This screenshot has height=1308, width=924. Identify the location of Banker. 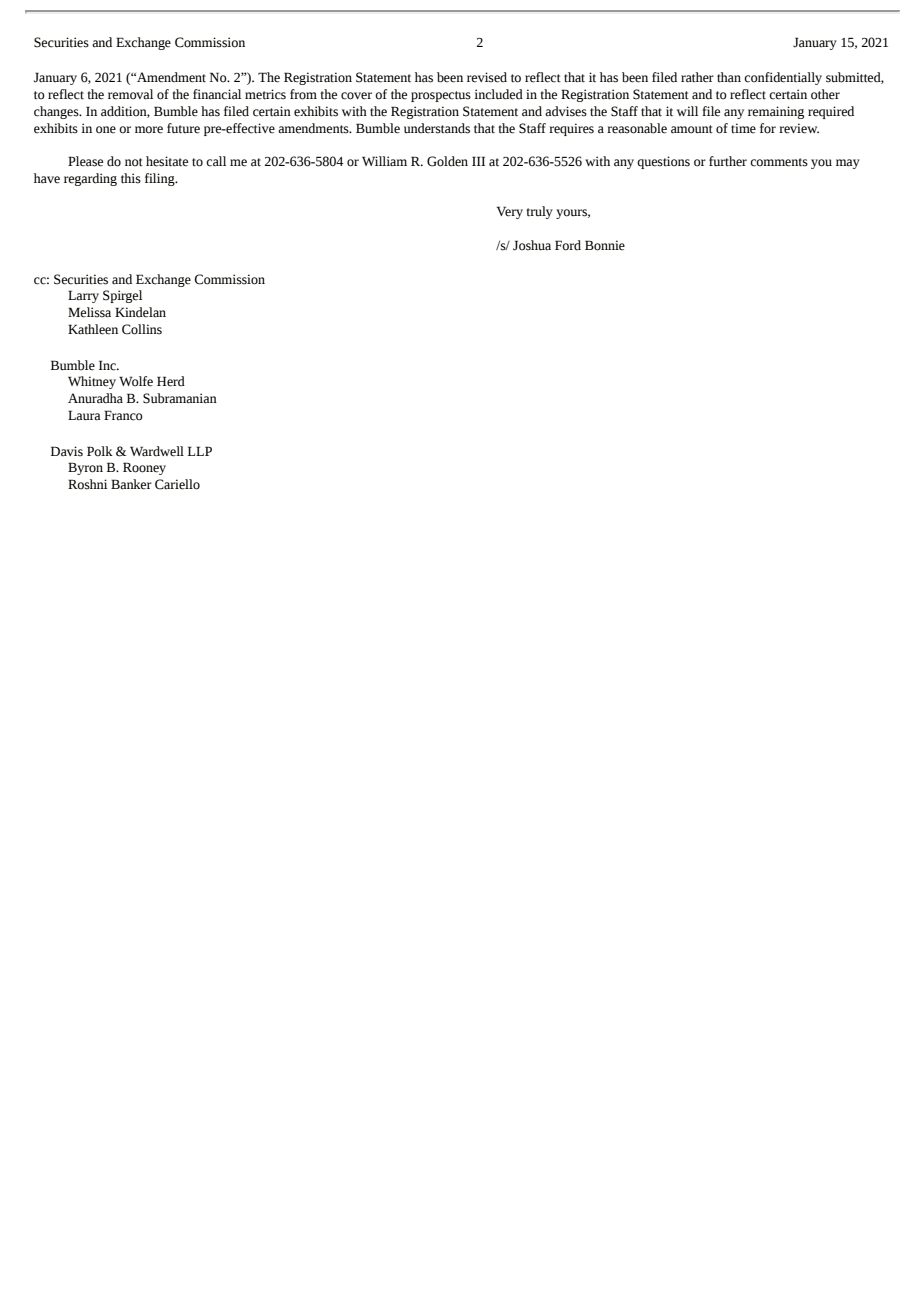
(131, 484).
